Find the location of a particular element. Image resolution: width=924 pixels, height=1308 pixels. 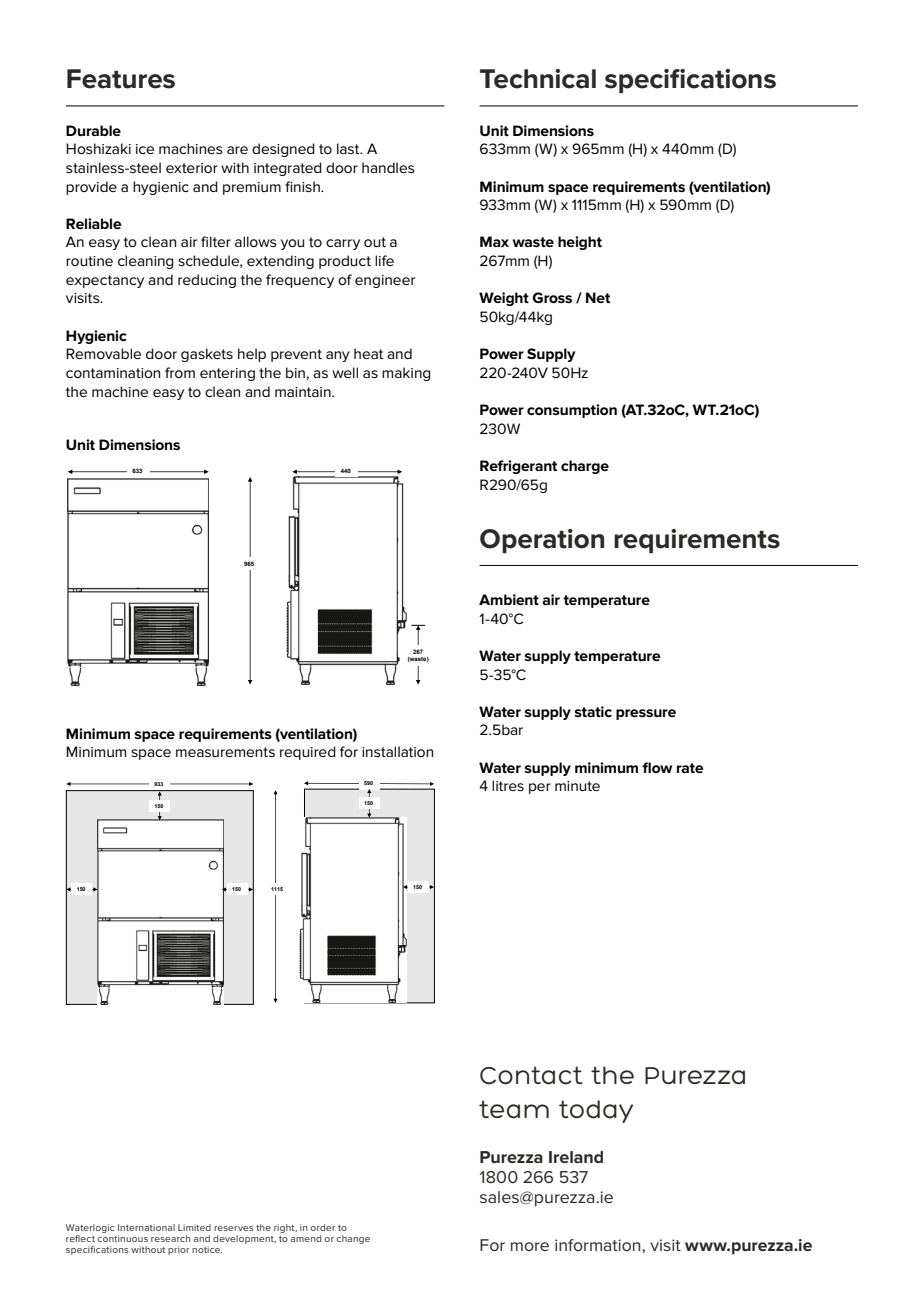

from is located at coordinates (180, 372).
